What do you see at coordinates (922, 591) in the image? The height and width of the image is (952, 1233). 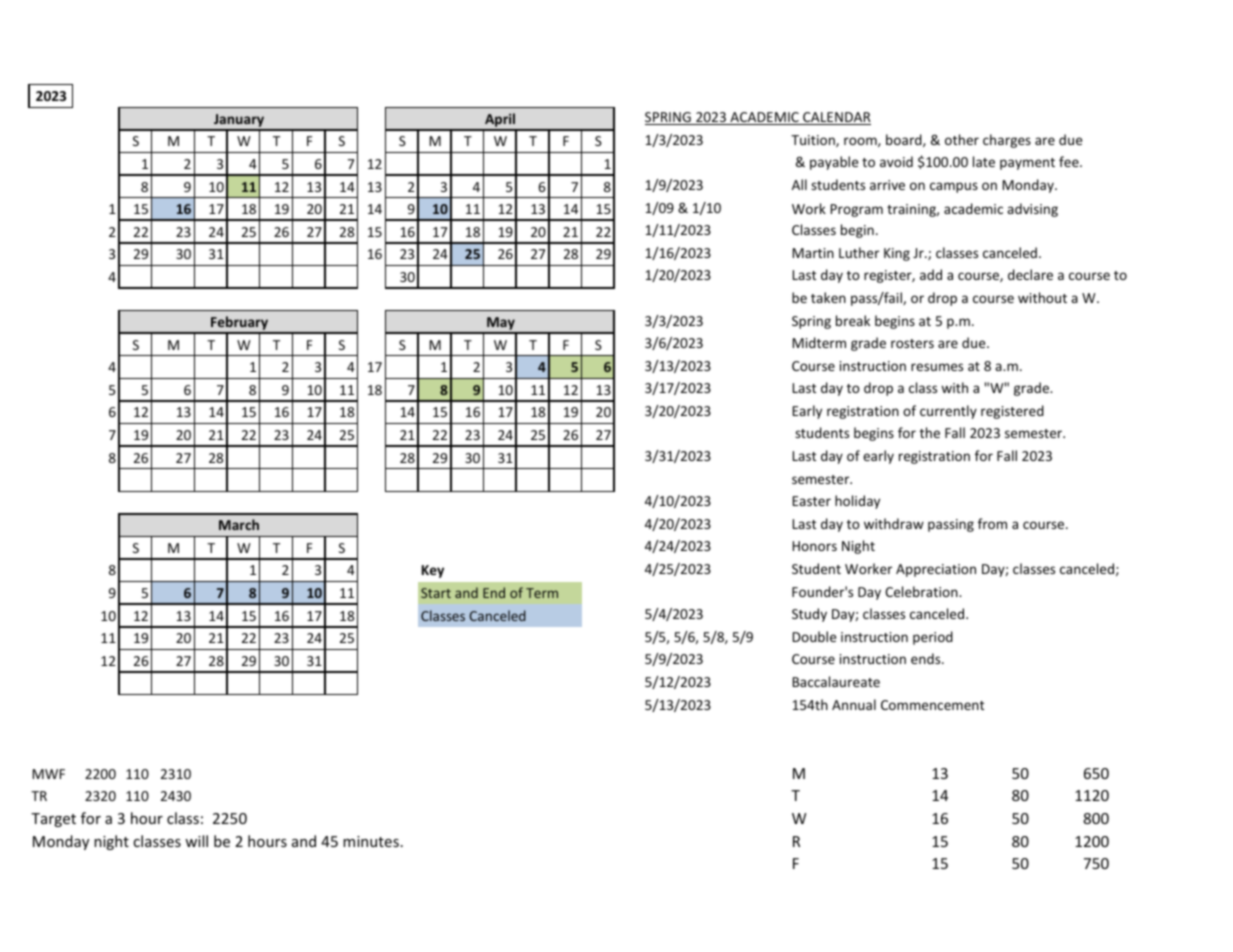 I see `Celebration` at bounding box center [922, 591].
